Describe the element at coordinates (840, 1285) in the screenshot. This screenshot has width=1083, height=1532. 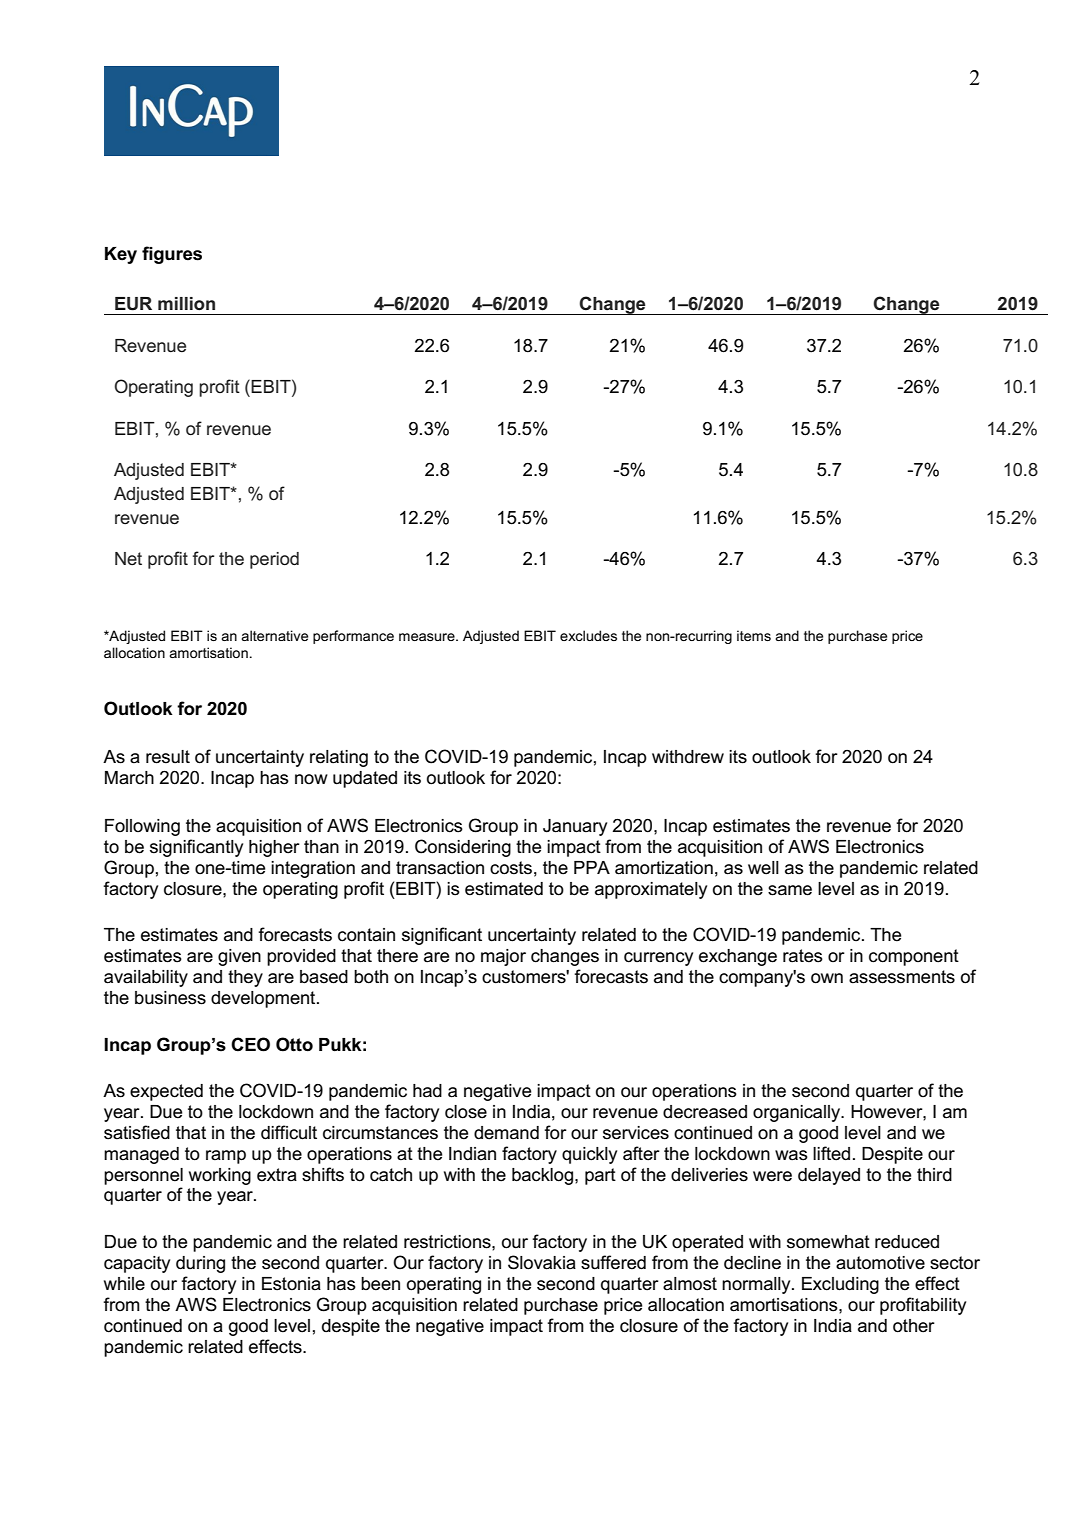
I see `Excluding` at that location.
